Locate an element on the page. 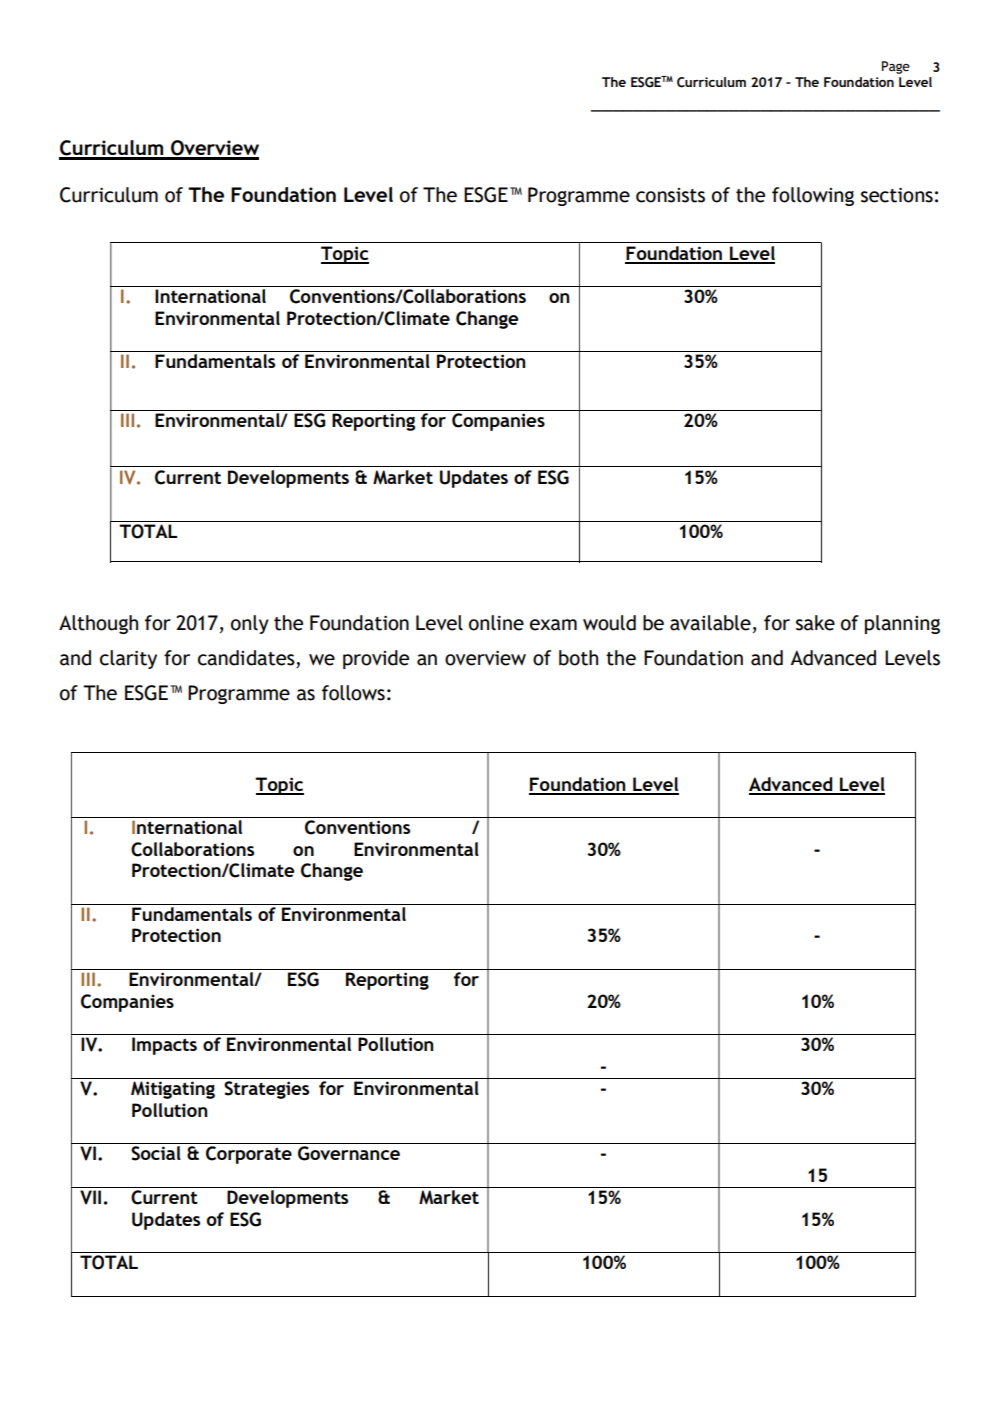 The width and height of the image is (1000, 1414). following is located at coordinates (813, 196).
